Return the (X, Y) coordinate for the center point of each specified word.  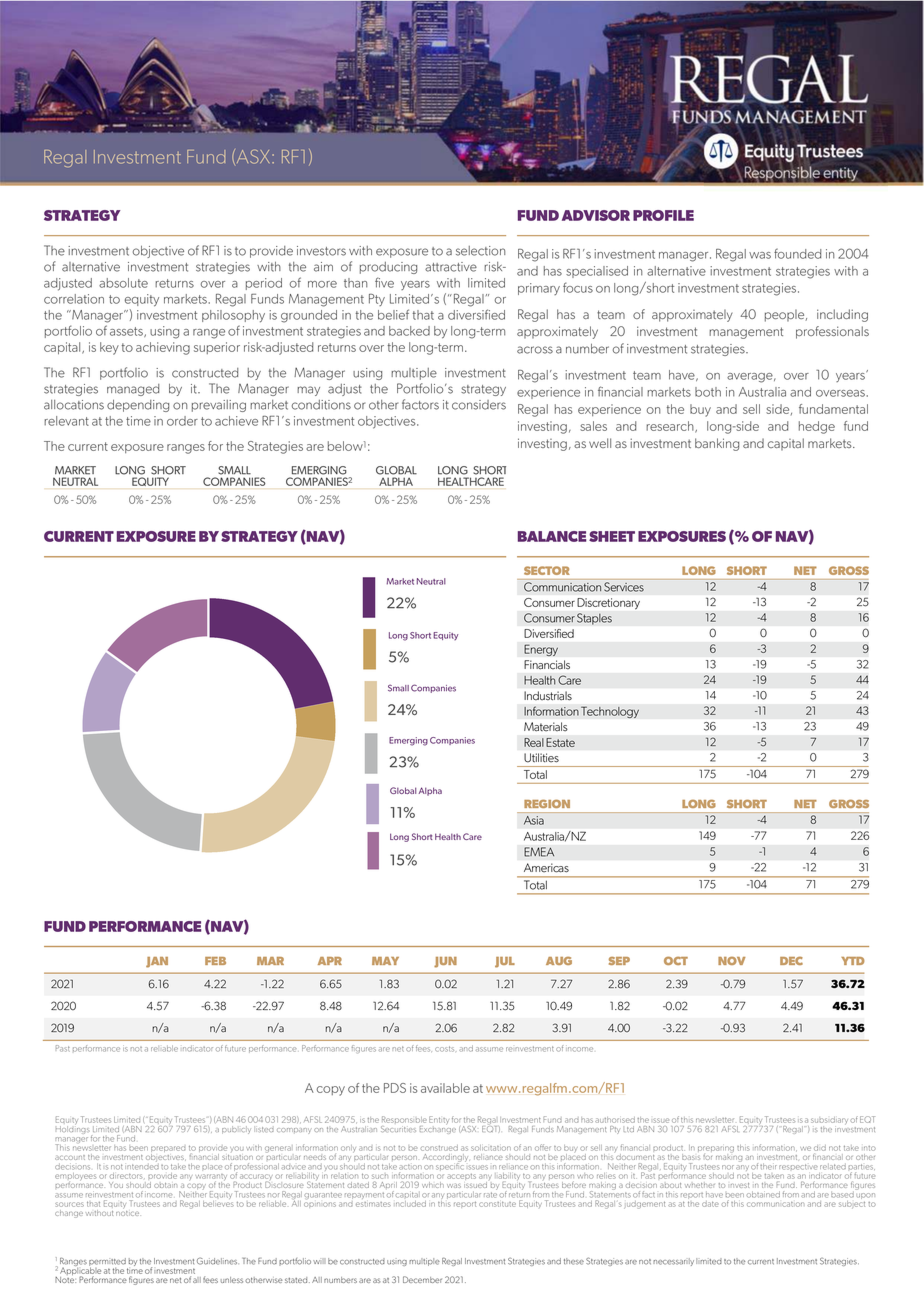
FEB (215, 961)
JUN (445, 962)
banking (717, 444)
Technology (610, 712)
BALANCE (552, 536)
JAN (157, 962)
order (182, 421)
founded (797, 253)
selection (480, 251)
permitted (108, 1263)
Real (534, 742)
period (264, 284)
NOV (732, 961)
